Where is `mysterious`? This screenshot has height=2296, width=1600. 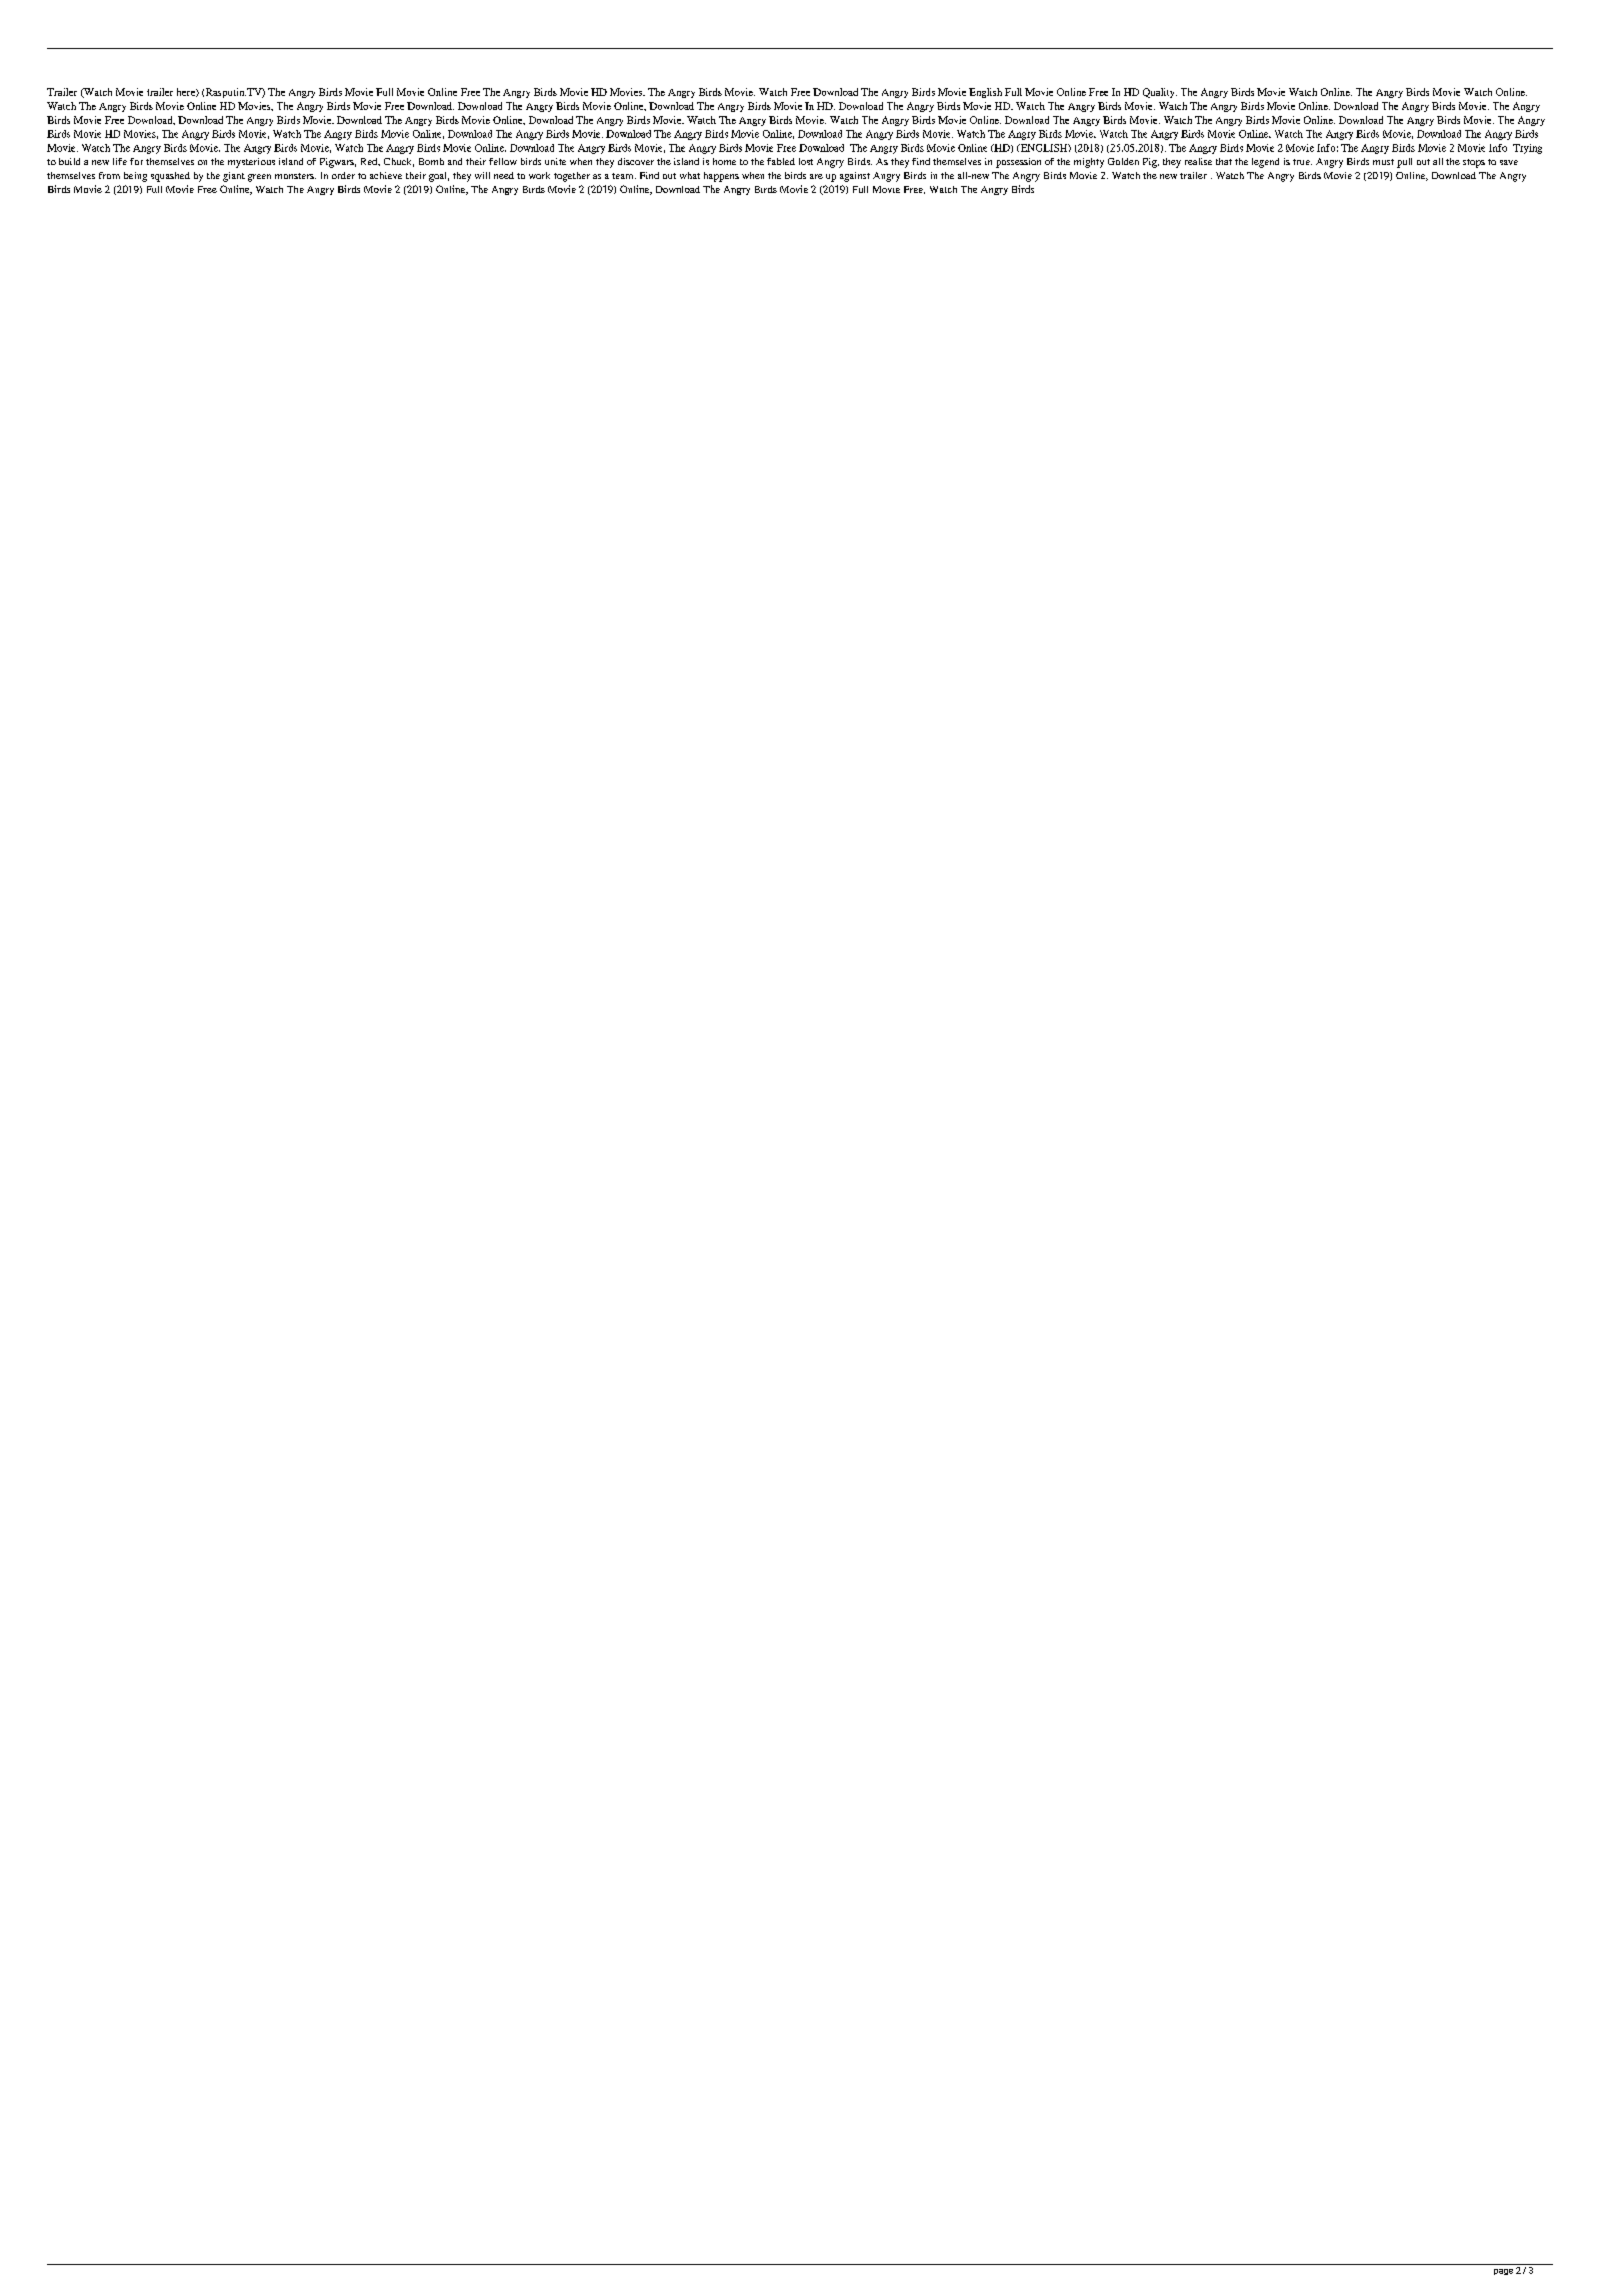 mysterious is located at coordinates (251, 163).
